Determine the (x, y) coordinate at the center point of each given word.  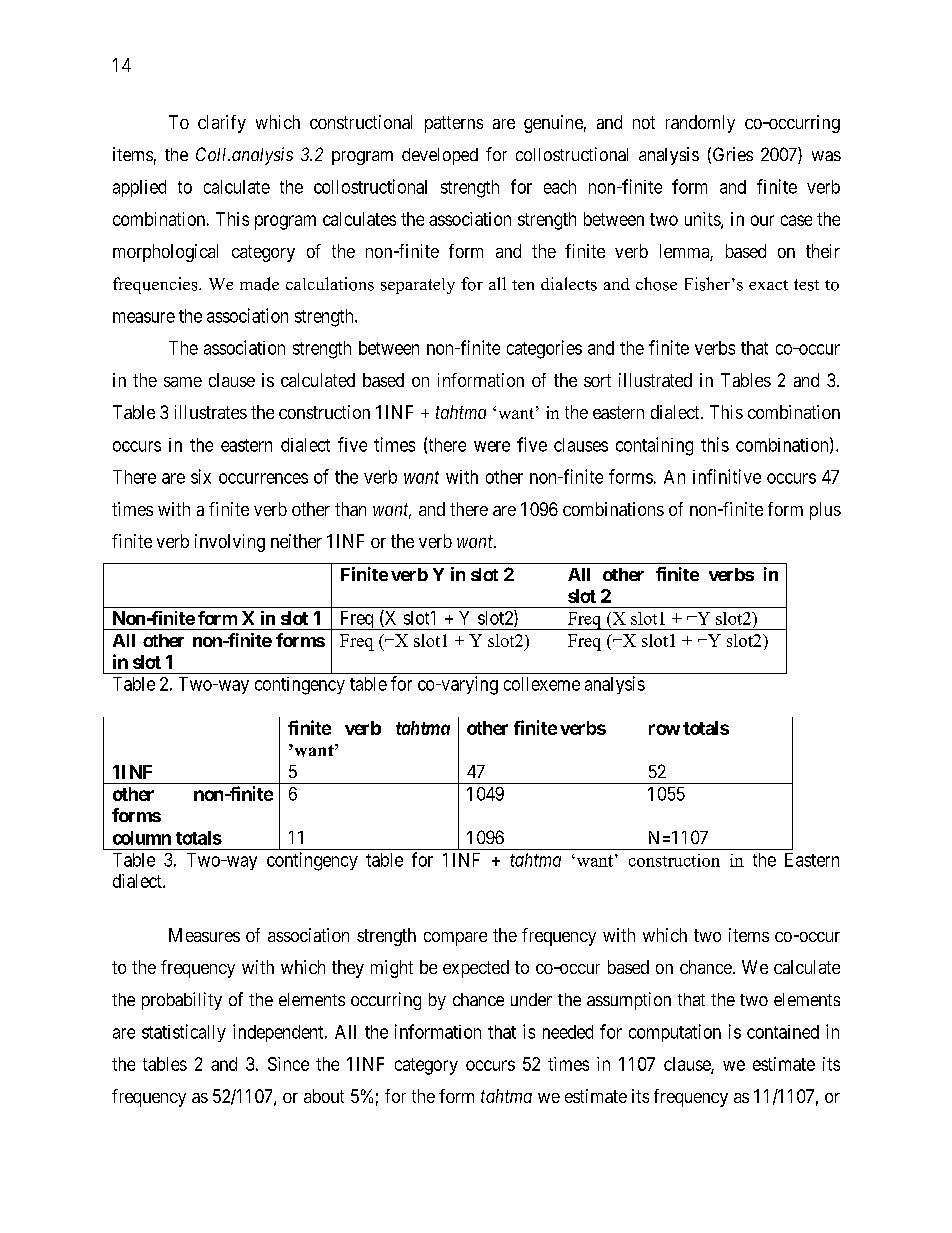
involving (230, 543)
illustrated (655, 380)
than (350, 509)
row (664, 729)
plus (825, 511)
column (142, 838)
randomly (700, 124)
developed (440, 156)
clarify (222, 124)
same (183, 382)
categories (544, 349)
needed (568, 1032)
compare (455, 939)
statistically (184, 1033)
